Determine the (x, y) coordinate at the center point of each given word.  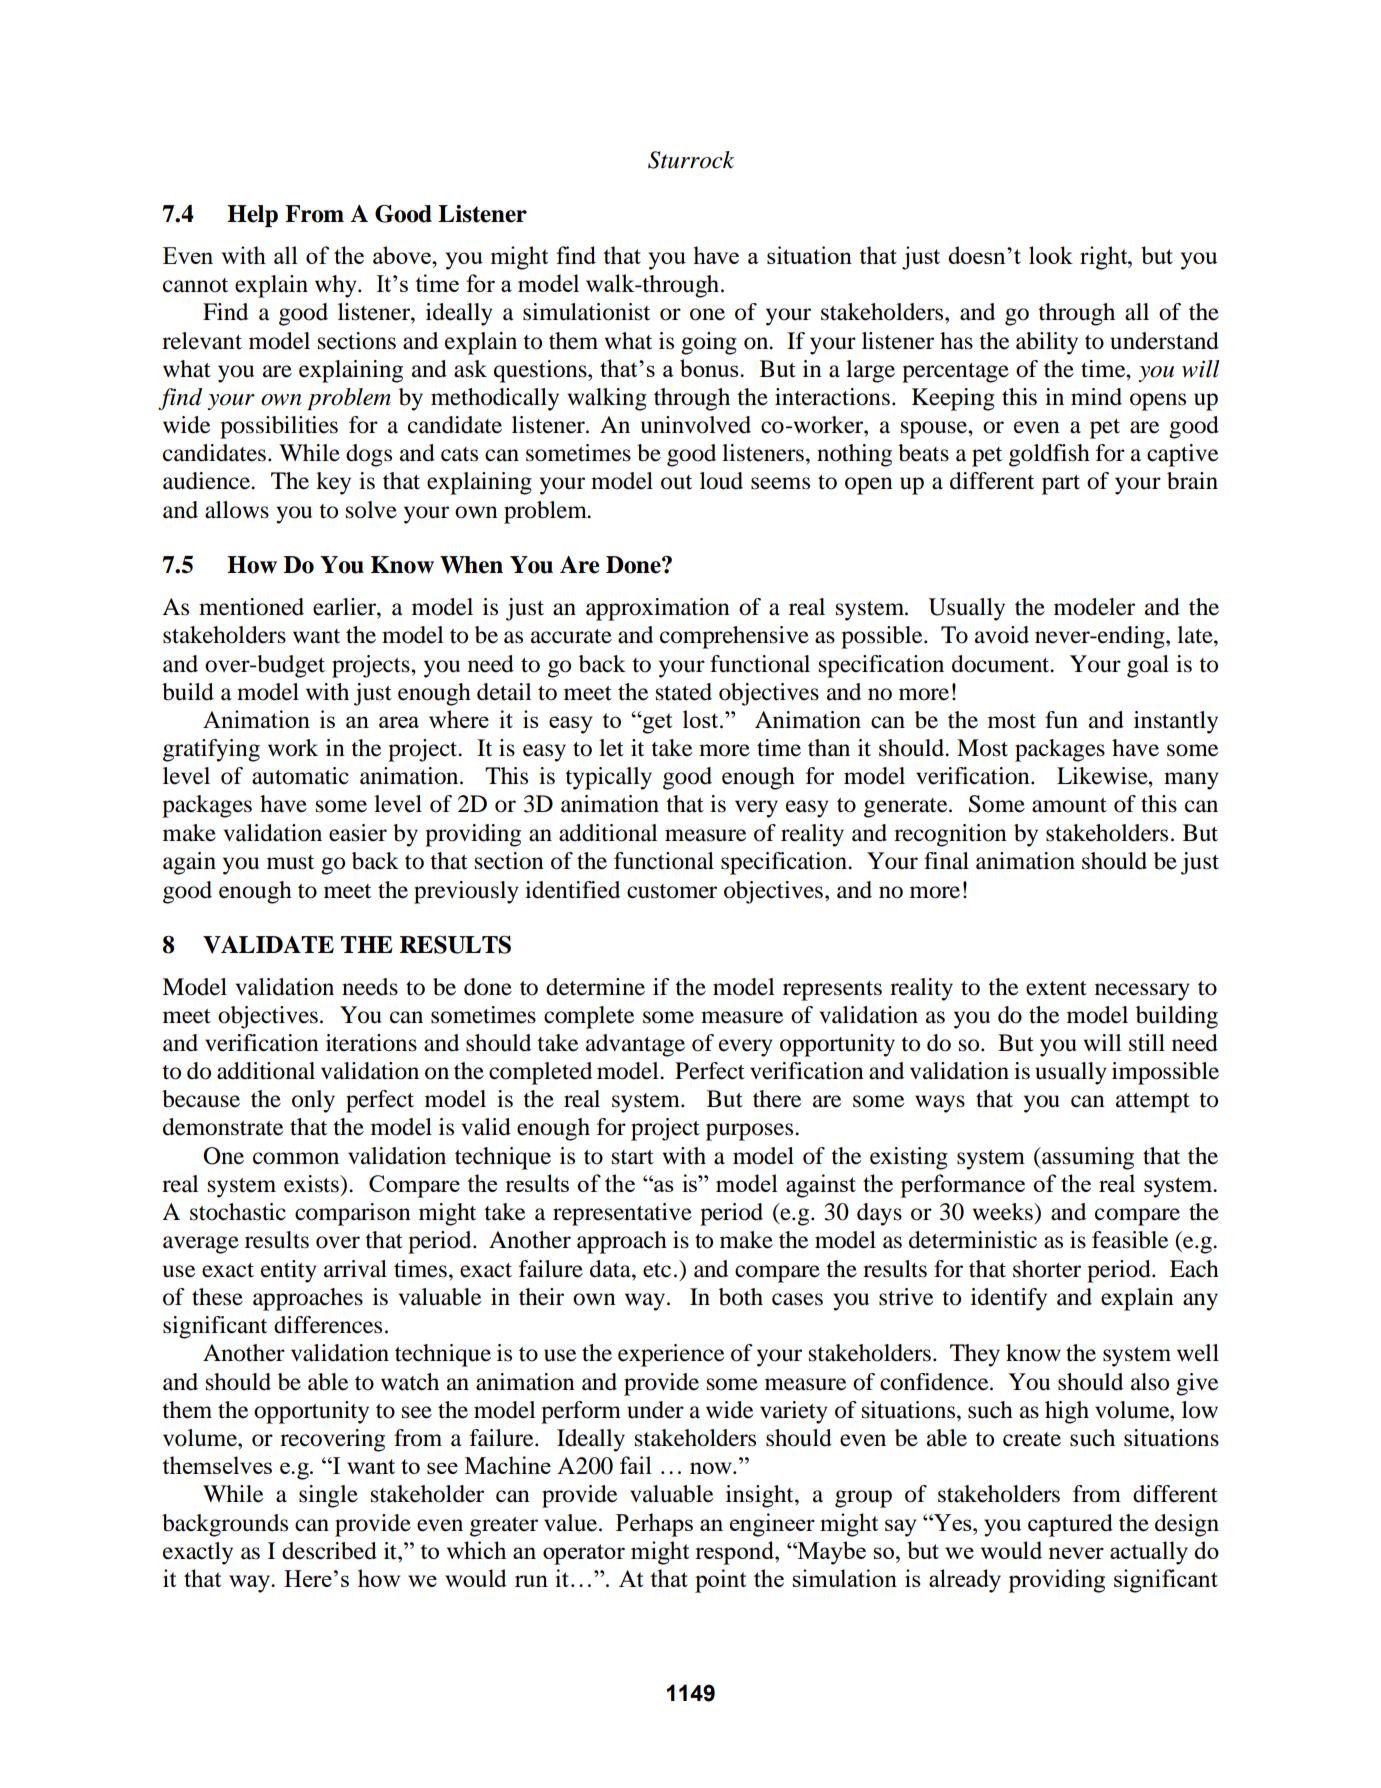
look (1051, 255)
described (329, 1551)
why (337, 286)
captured (1070, 1525)
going (709, 343)
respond (735, 1553)
